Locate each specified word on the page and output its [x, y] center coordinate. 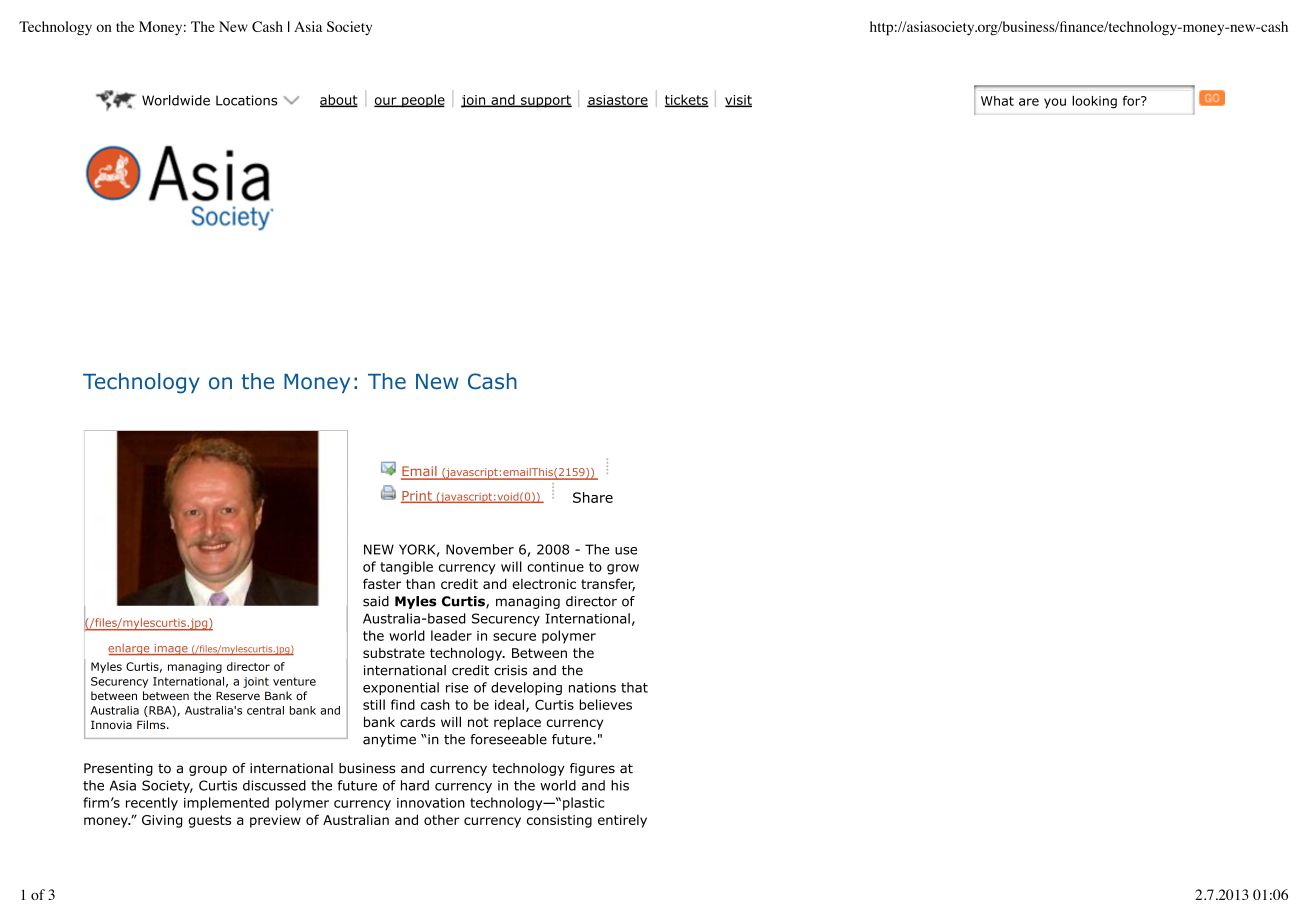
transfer [608, 584]
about [339, 100]
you [1055, 103]
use [626, 551]
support [545, 101]
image [171, 650]
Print [417, 497]
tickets [687, 100]
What [997, 101]
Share [593, 497]
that [634, 687]
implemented [226, 804]
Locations [246, 100]
